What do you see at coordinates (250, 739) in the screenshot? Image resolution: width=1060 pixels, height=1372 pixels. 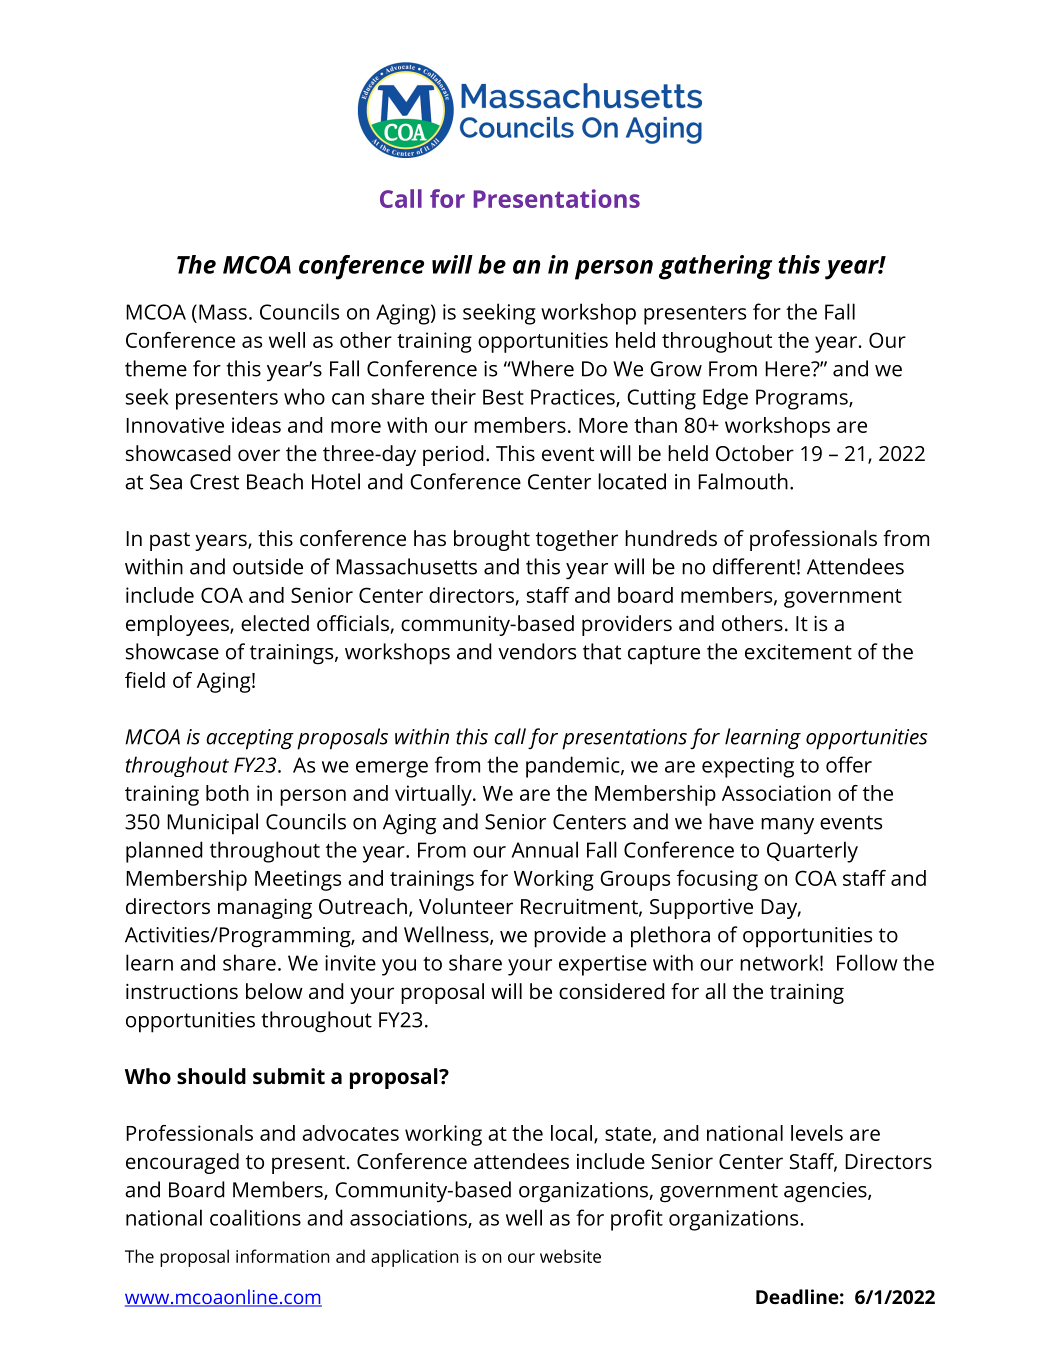 I see `accepting` at bounding box center [250, 739].
